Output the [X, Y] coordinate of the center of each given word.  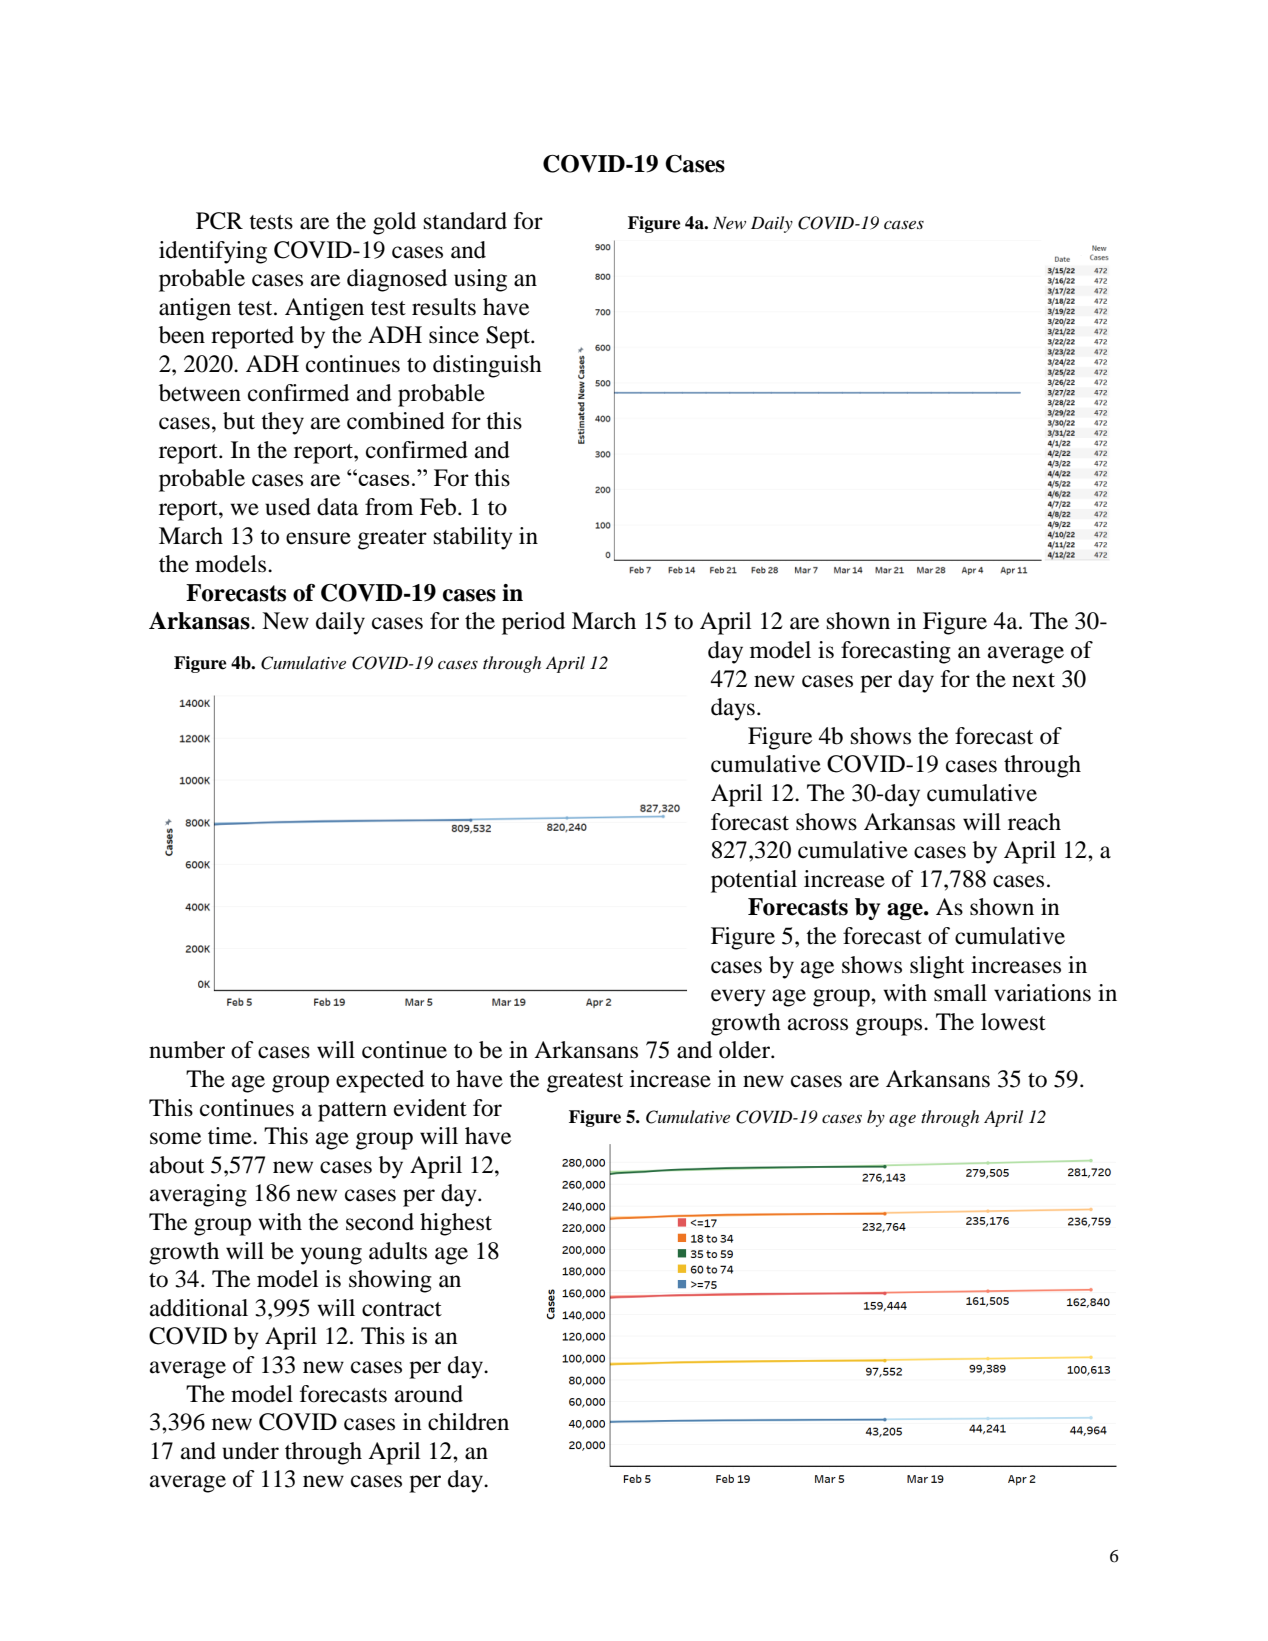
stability [473, 538]
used [288, 507]
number [187, 1050]
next [1033, 680]
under [250, 1451]
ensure [318, 538]
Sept [509, 337]
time [231, 1136]
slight [937, 967]
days [733, 709]
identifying [213, 252]
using [480, 280]
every [738, 998]
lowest [1013, 1022]
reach [1034, 822]
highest [456, 1224]
